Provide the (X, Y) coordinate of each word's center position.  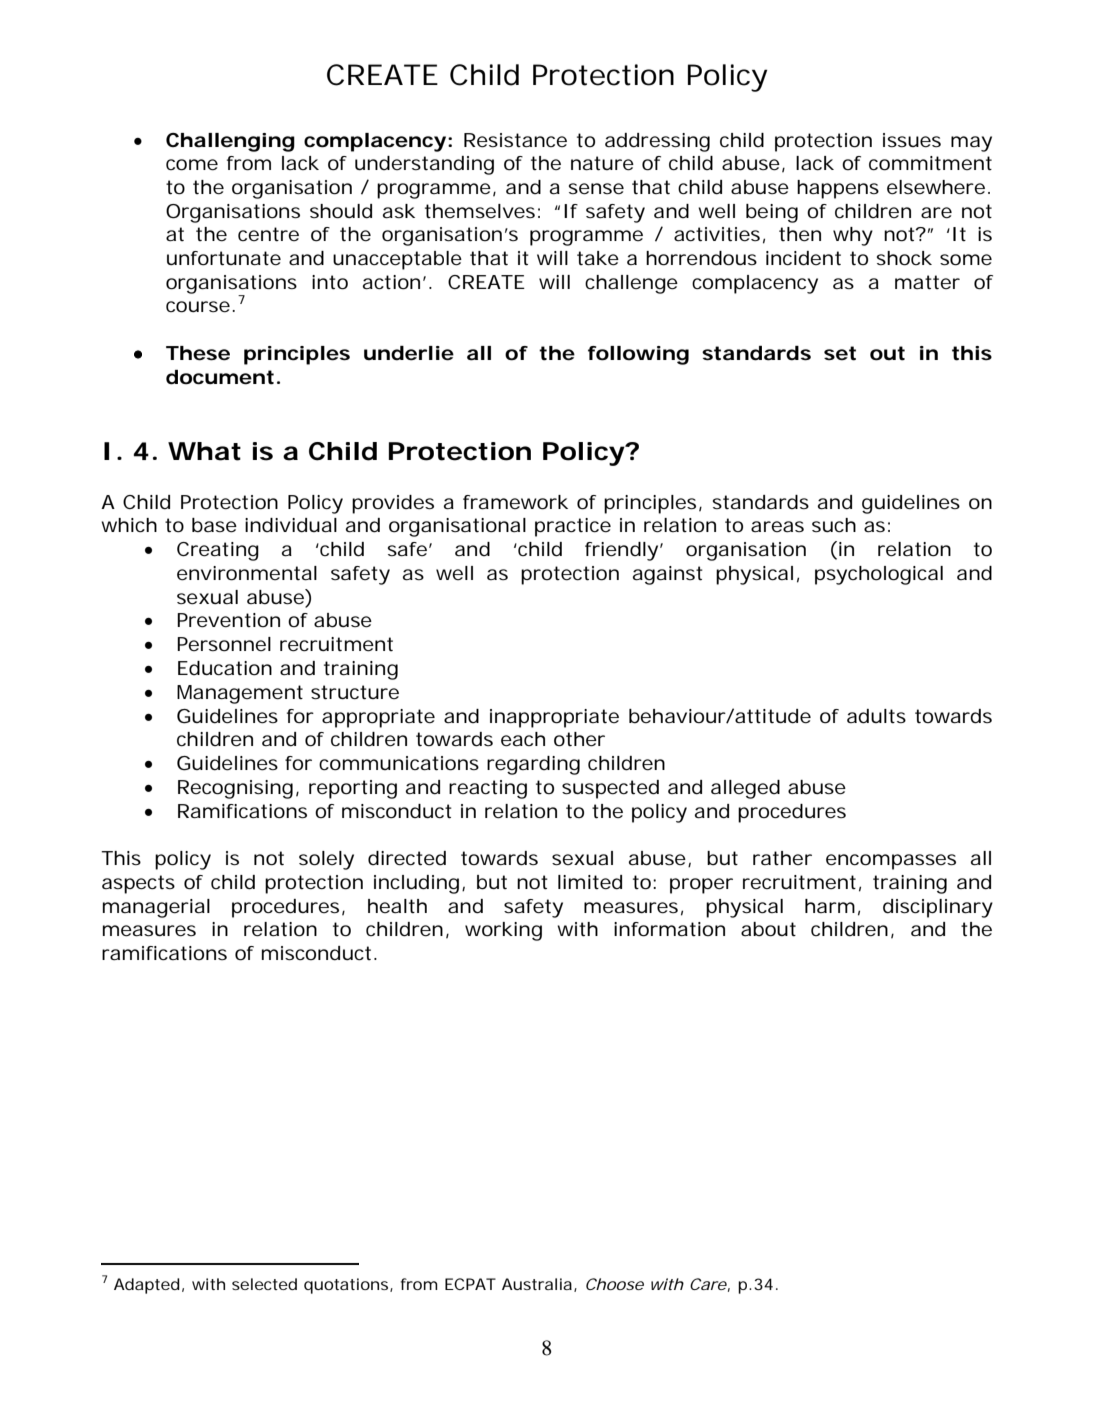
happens (838, 189)
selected (264, 1284)
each (523, 739)
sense (596, 189)
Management (240, 694)
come (192, 165)
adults (876, 716)
